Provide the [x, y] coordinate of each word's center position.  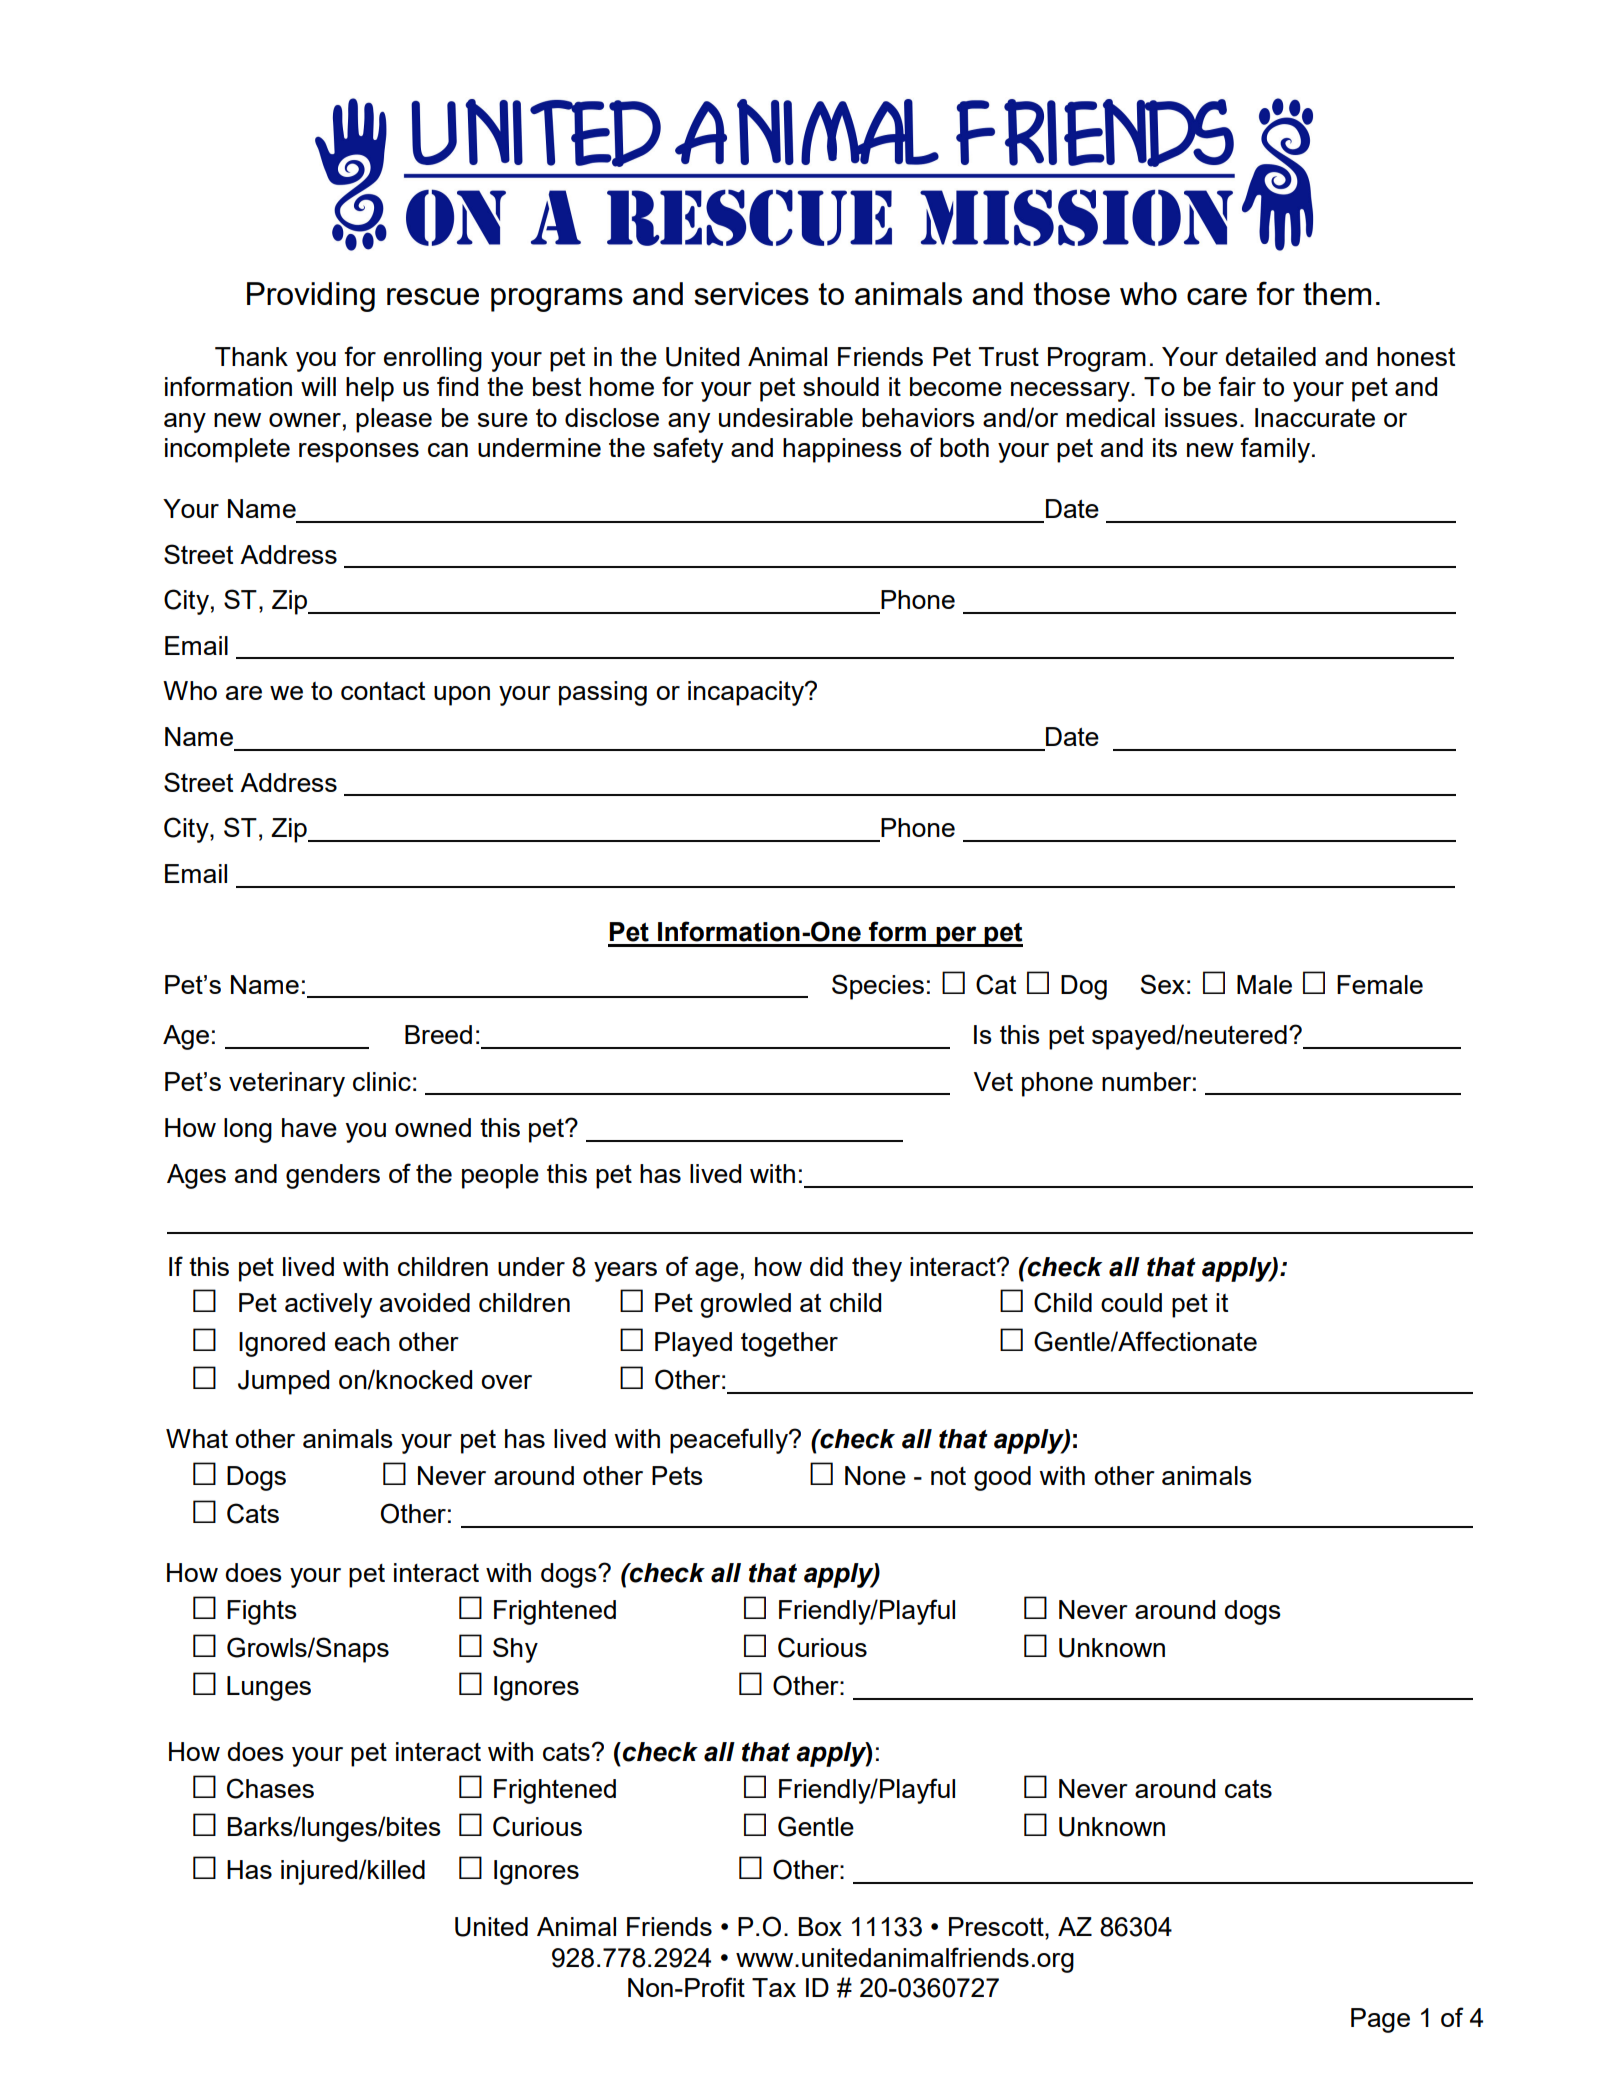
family [1276, 450]
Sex [1163, 984]
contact [383, 691]
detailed [1270, 356]
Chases [270, 1788]
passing [603, 693]
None [875, 1475]
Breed [438, 1034]
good [1002, 1478]
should [841, 386]
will [318, 386]
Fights [262, 1612]
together [789, 1344]
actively [328, 1305]
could [1131, 1302]
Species [878, 987]
